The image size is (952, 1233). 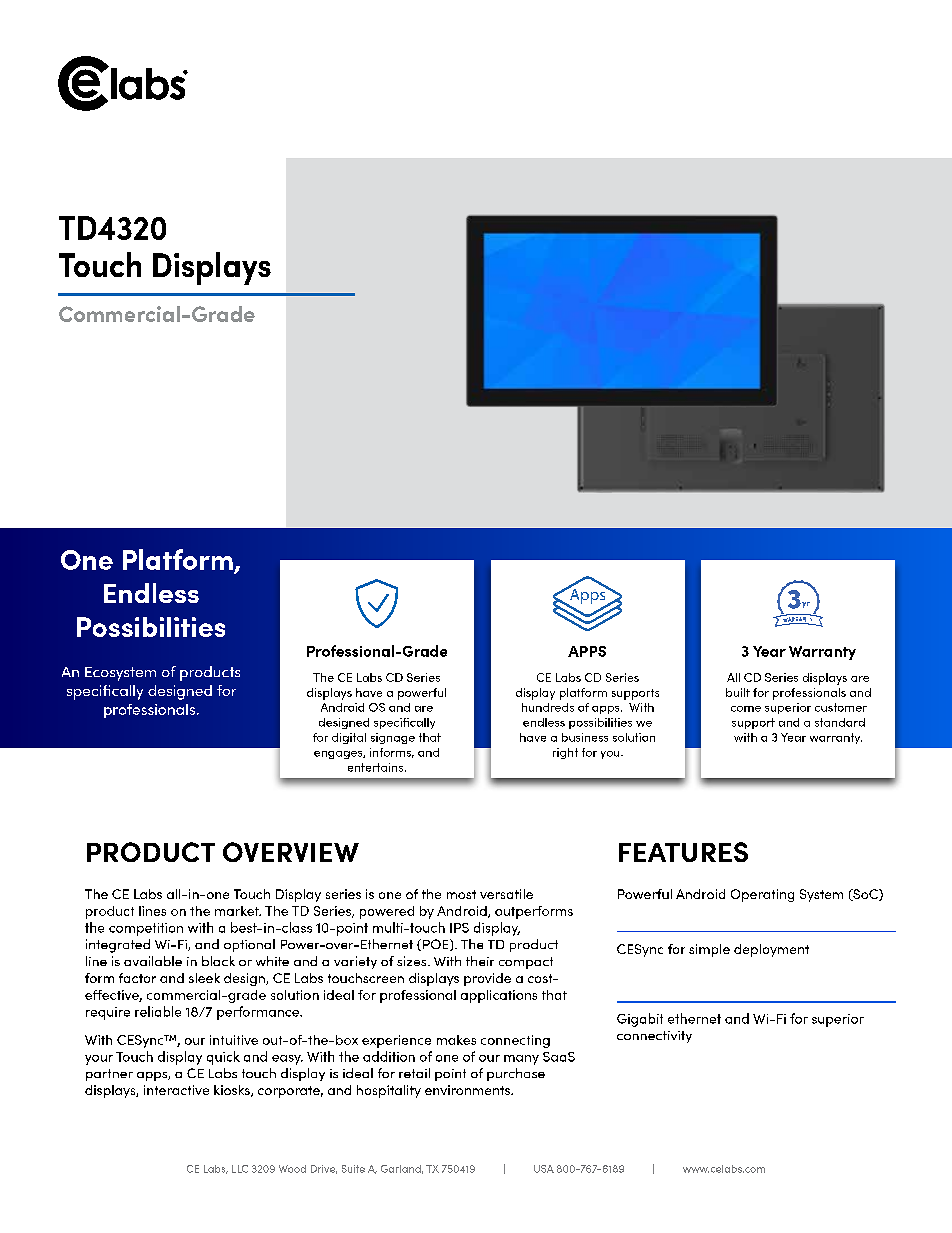 I want to click on competition, so click(x=146, y=929).
